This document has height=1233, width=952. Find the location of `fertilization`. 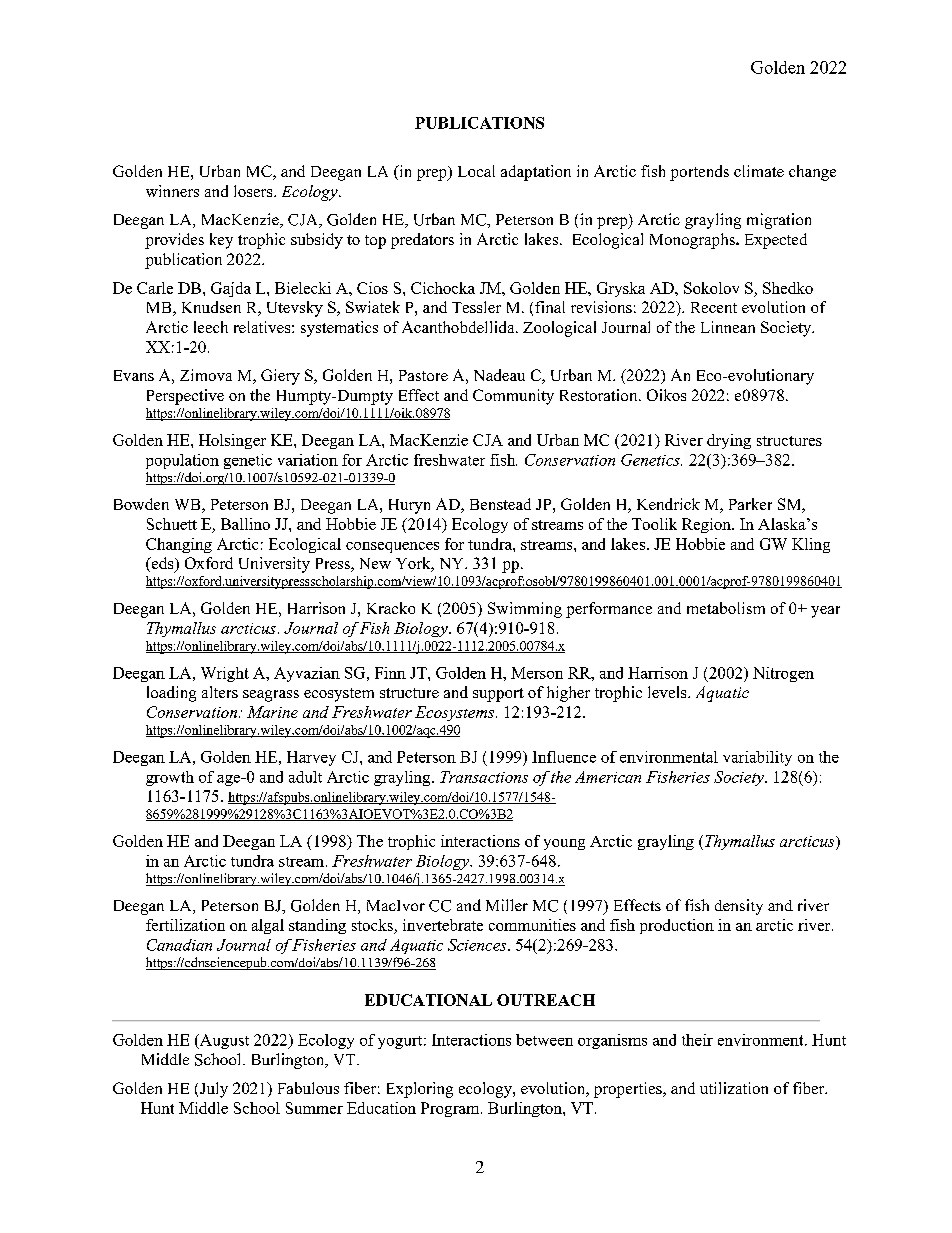

fertilization is located at coordinates (185, 925).
